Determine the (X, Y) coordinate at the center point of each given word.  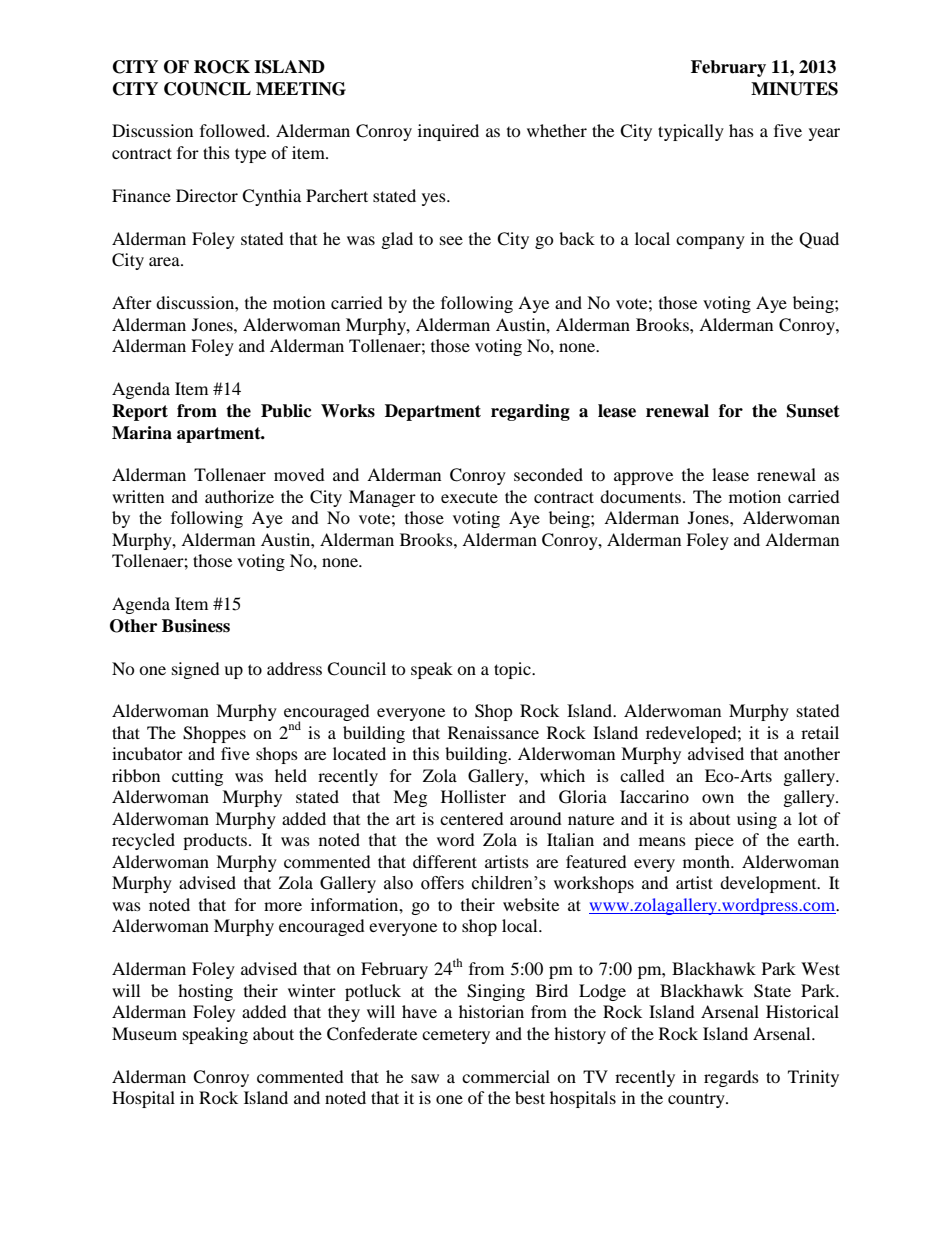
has (741, 130)
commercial (506, 1076)
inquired (448, 132)
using (757, 820)
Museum (144, 1033)
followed (234, 130)
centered (472, 818)
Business (196, 626)
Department (433, 412)
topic (513, 670)
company (710, 242)
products (216, 841)
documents (640, 496)
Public (286, 411)
